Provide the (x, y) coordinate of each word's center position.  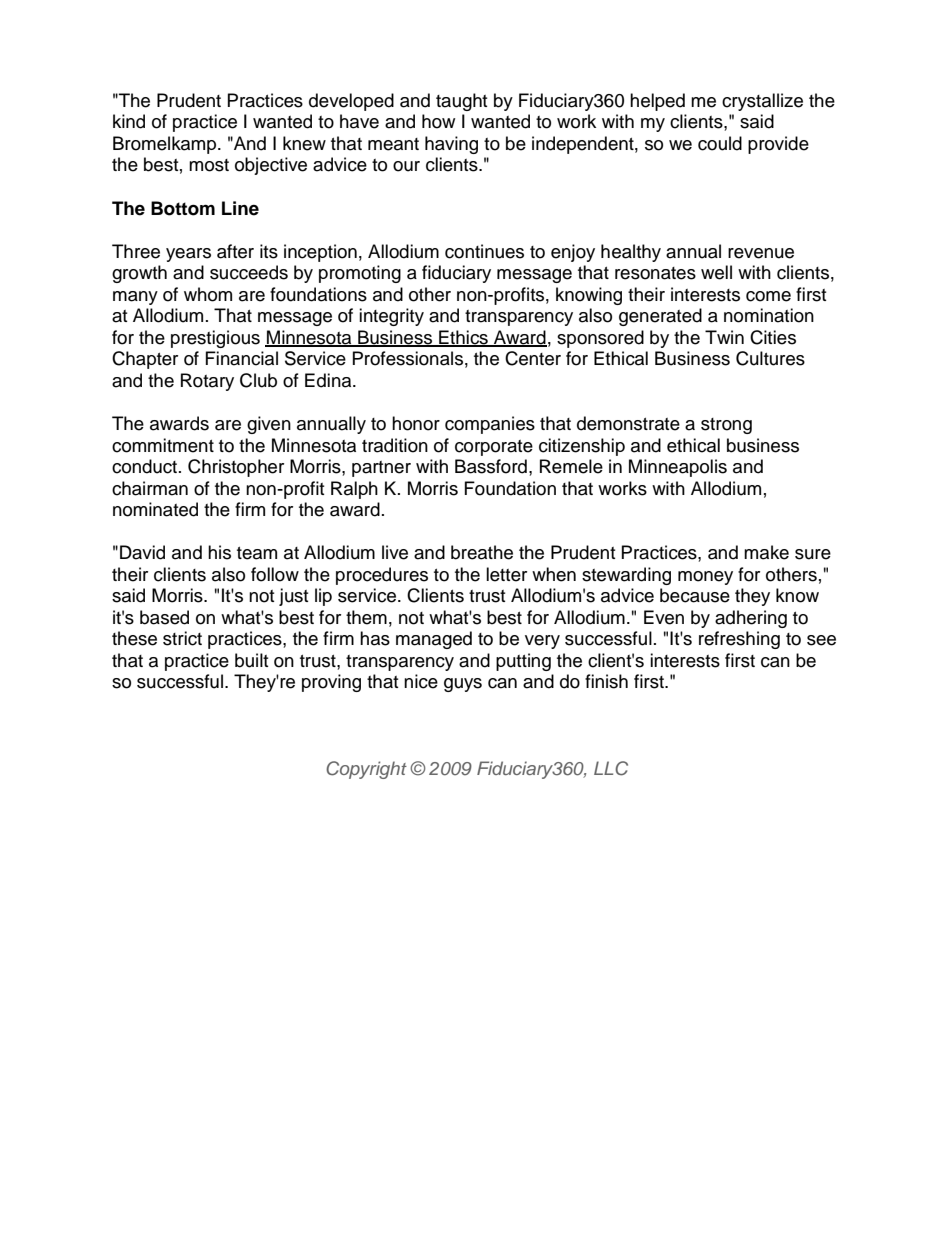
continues (484, 251)
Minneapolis (678, 468)
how (438, 121)
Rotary (207, 382)
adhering (751, 619)
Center (533, 358)
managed (434, 640)
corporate (494, 448)
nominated (155, 509)
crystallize (762, 102)
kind (129, 121)
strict (182, 638)
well (716, 272)
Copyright (366, 770)
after (235, 251)
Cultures (770, 358)
